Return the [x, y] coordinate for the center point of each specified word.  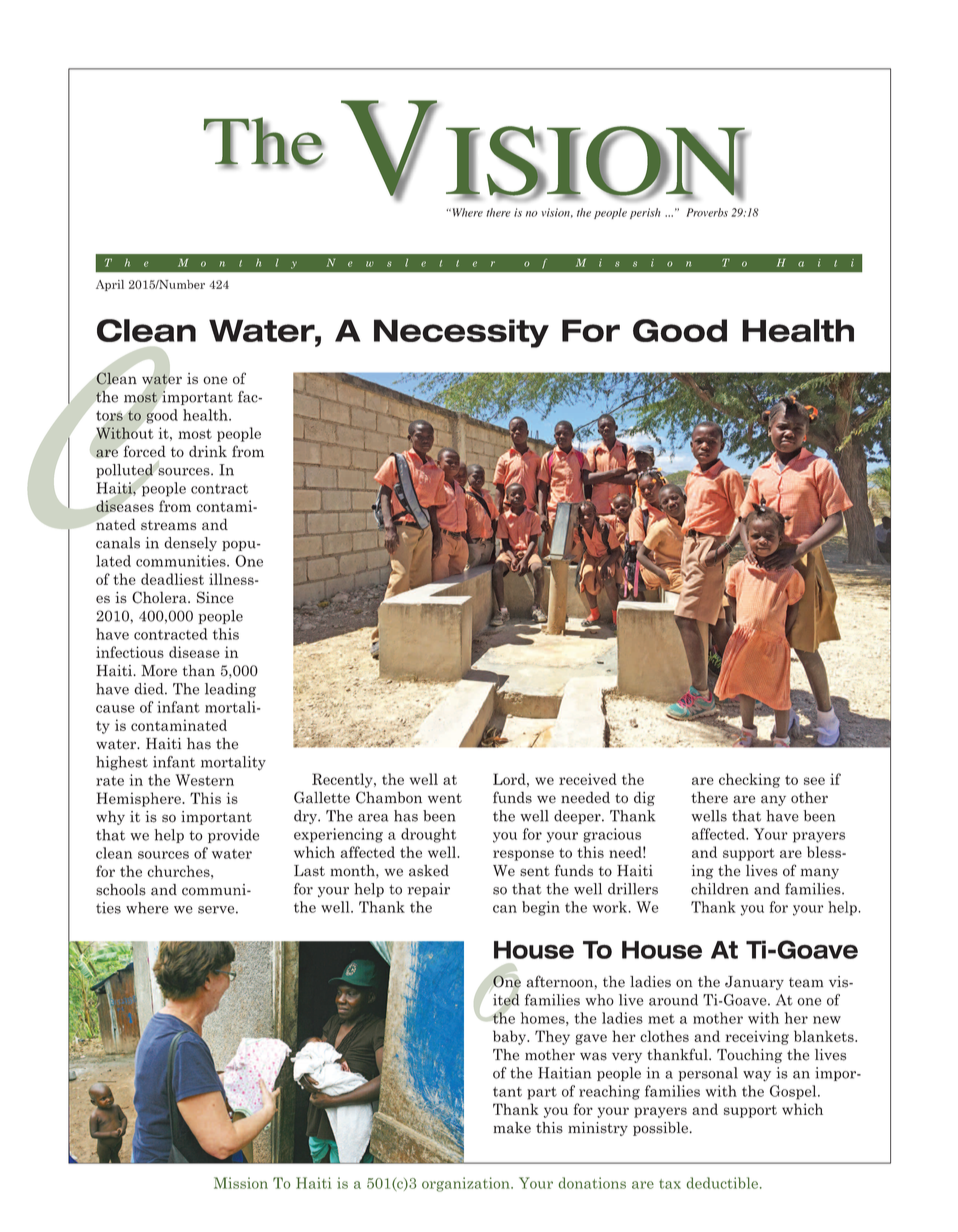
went [445, 798]
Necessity [461, 333]
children [720, 889]
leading [230, 690]
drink [208, 451]
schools [121, 890]
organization [467, 1184]
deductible [724, 1183]
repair [428, 890]
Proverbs [707, 212]
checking [749, 780]
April [110, 285]
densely [190, 544]
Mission [241, 1183]
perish [645, 213]
